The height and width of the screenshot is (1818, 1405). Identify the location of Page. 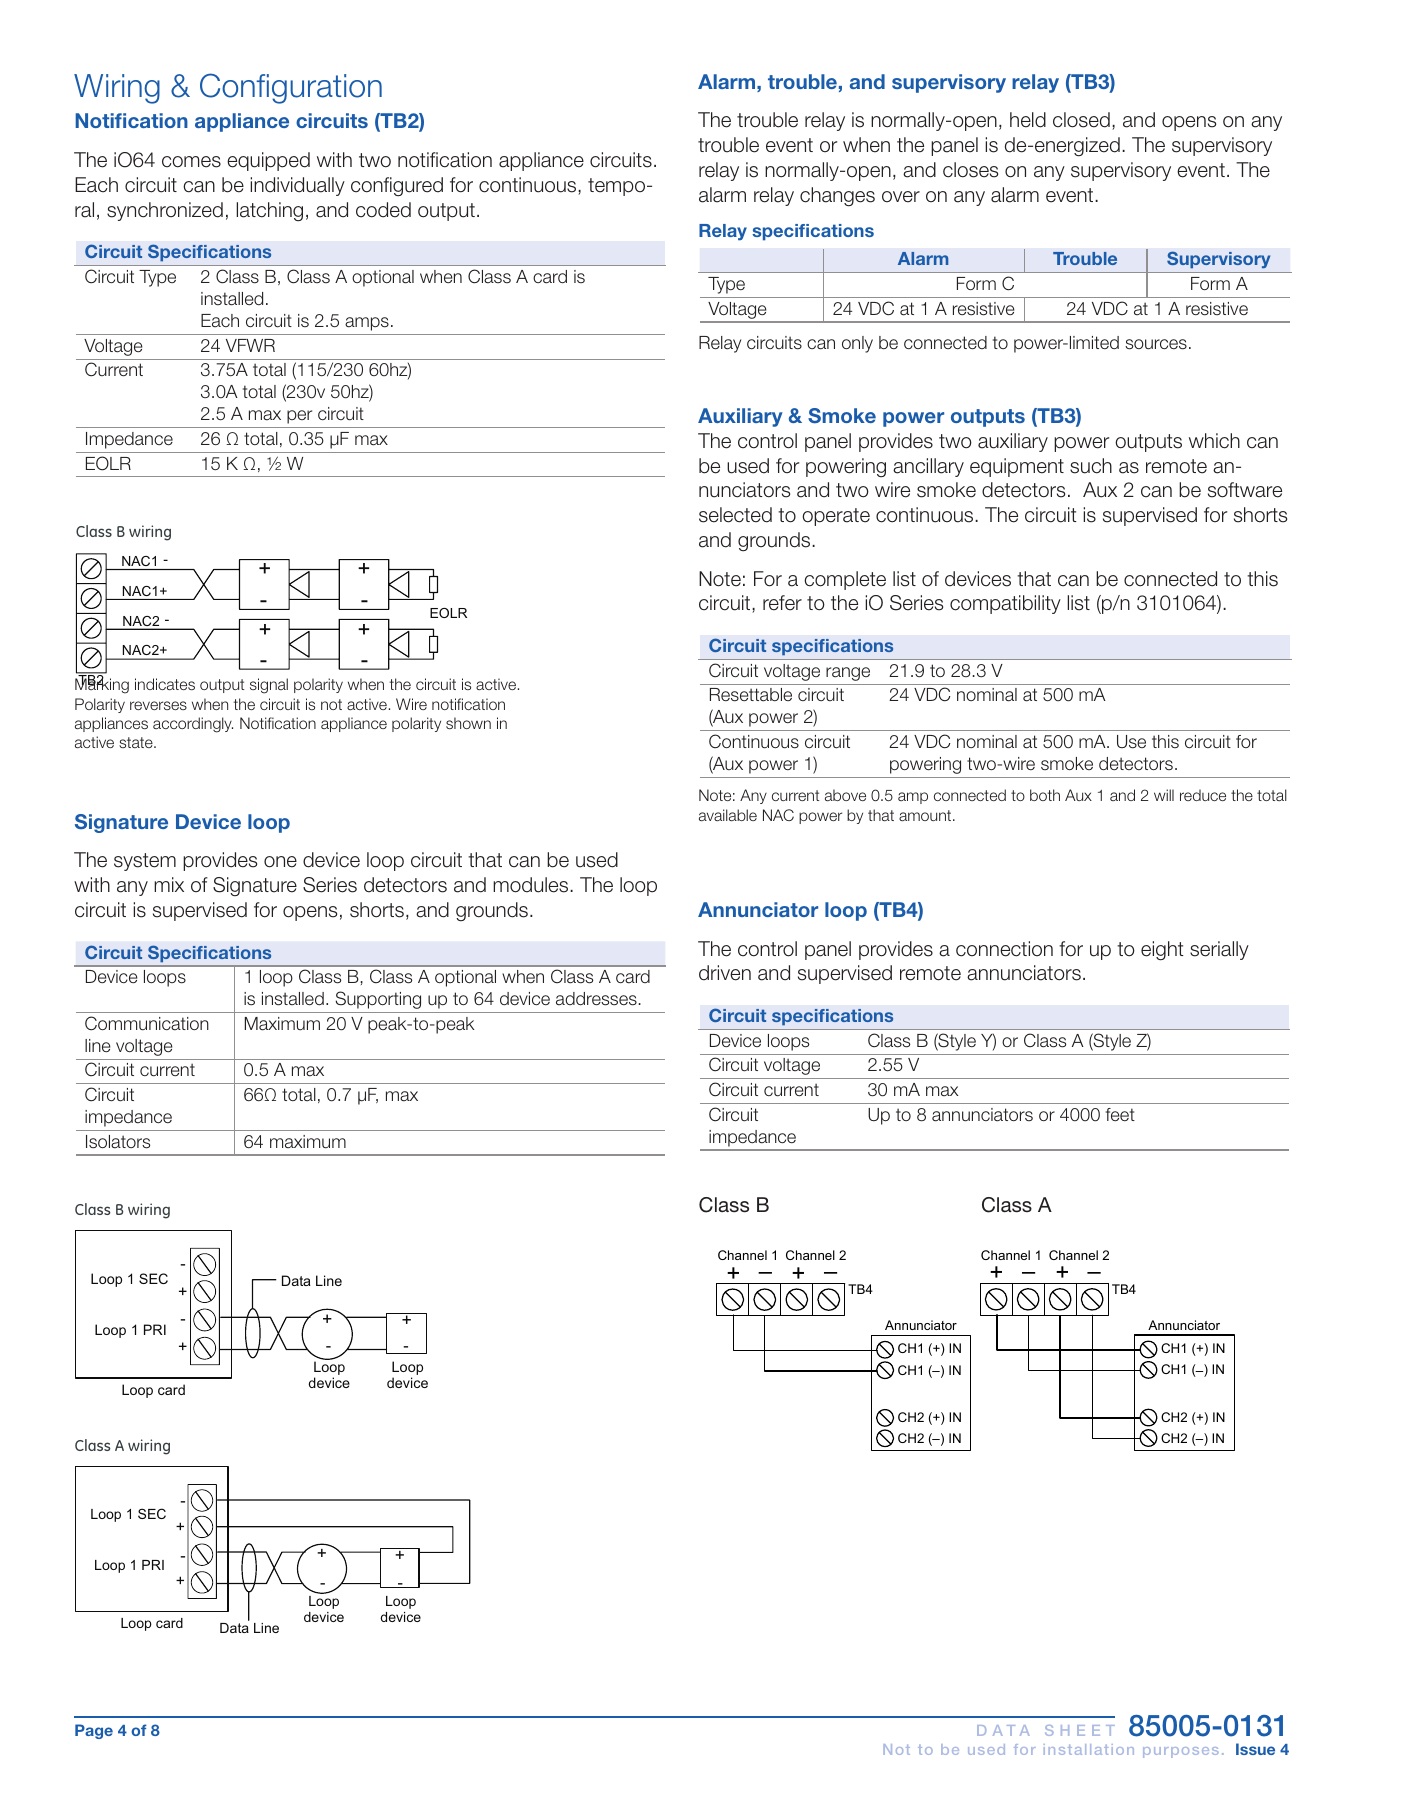
(94, 1731).
